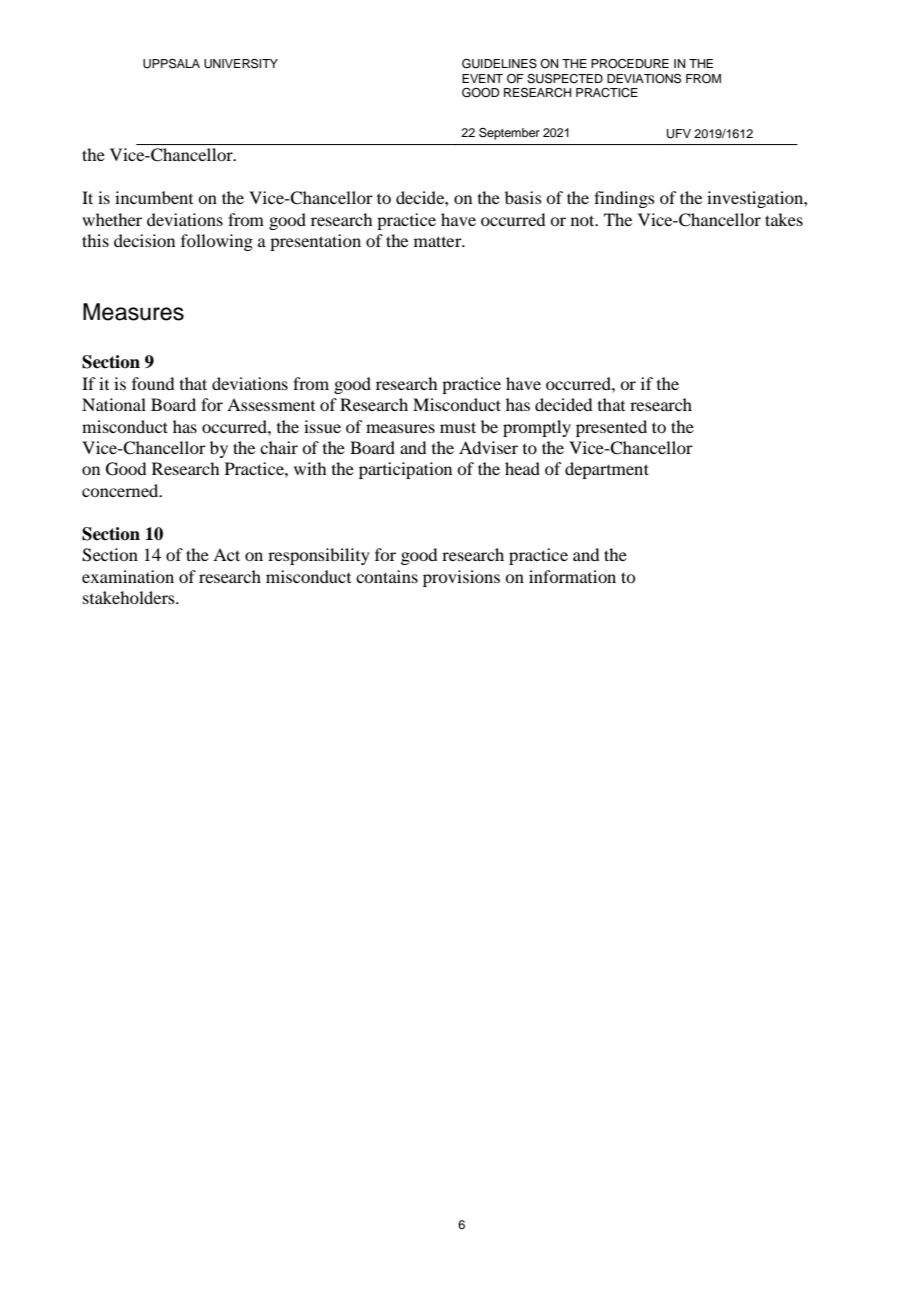  Describe the element at coordinates (153, 383) in the screenshot. I see `found` at that location.
